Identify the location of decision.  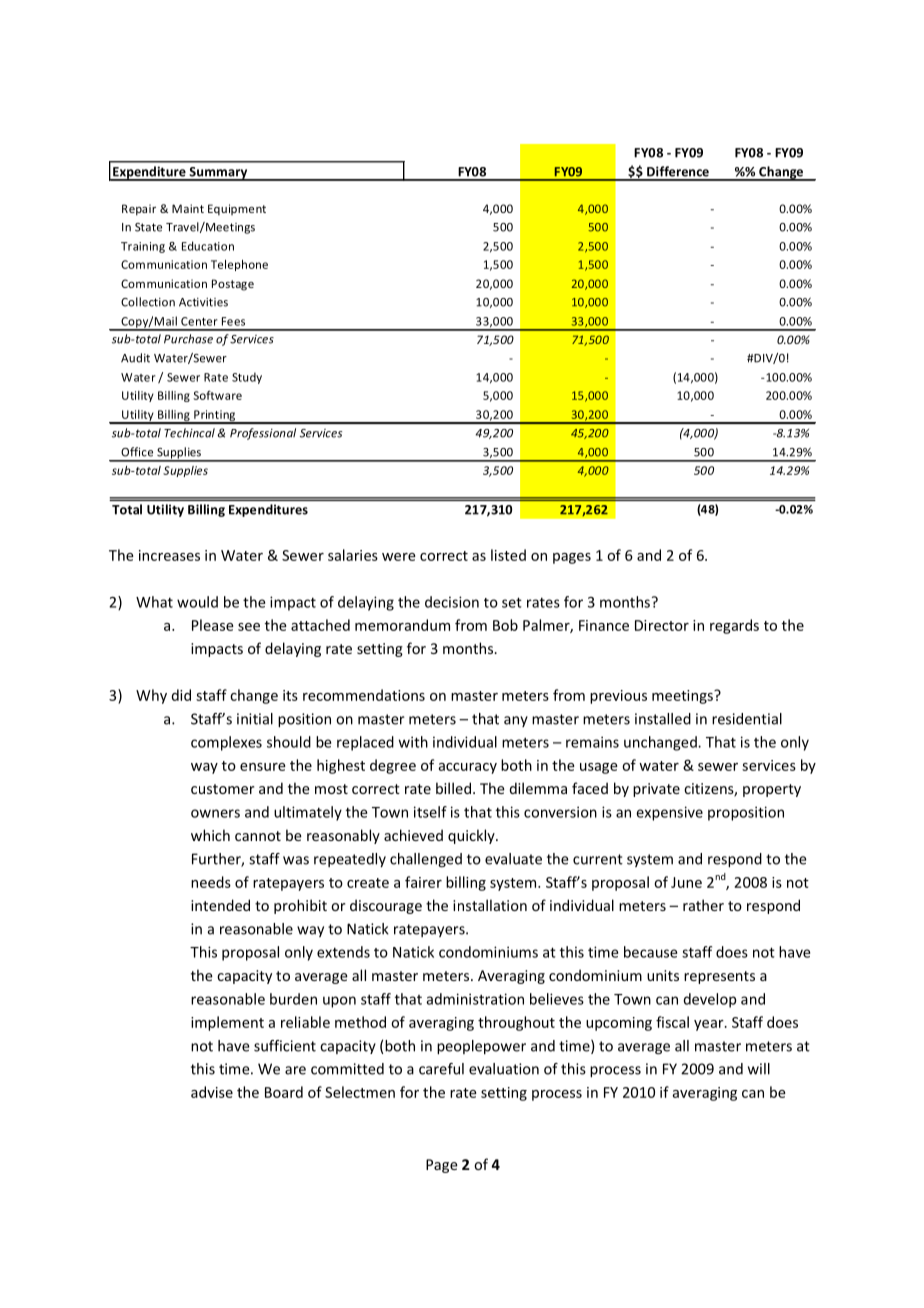
(452, 602).
